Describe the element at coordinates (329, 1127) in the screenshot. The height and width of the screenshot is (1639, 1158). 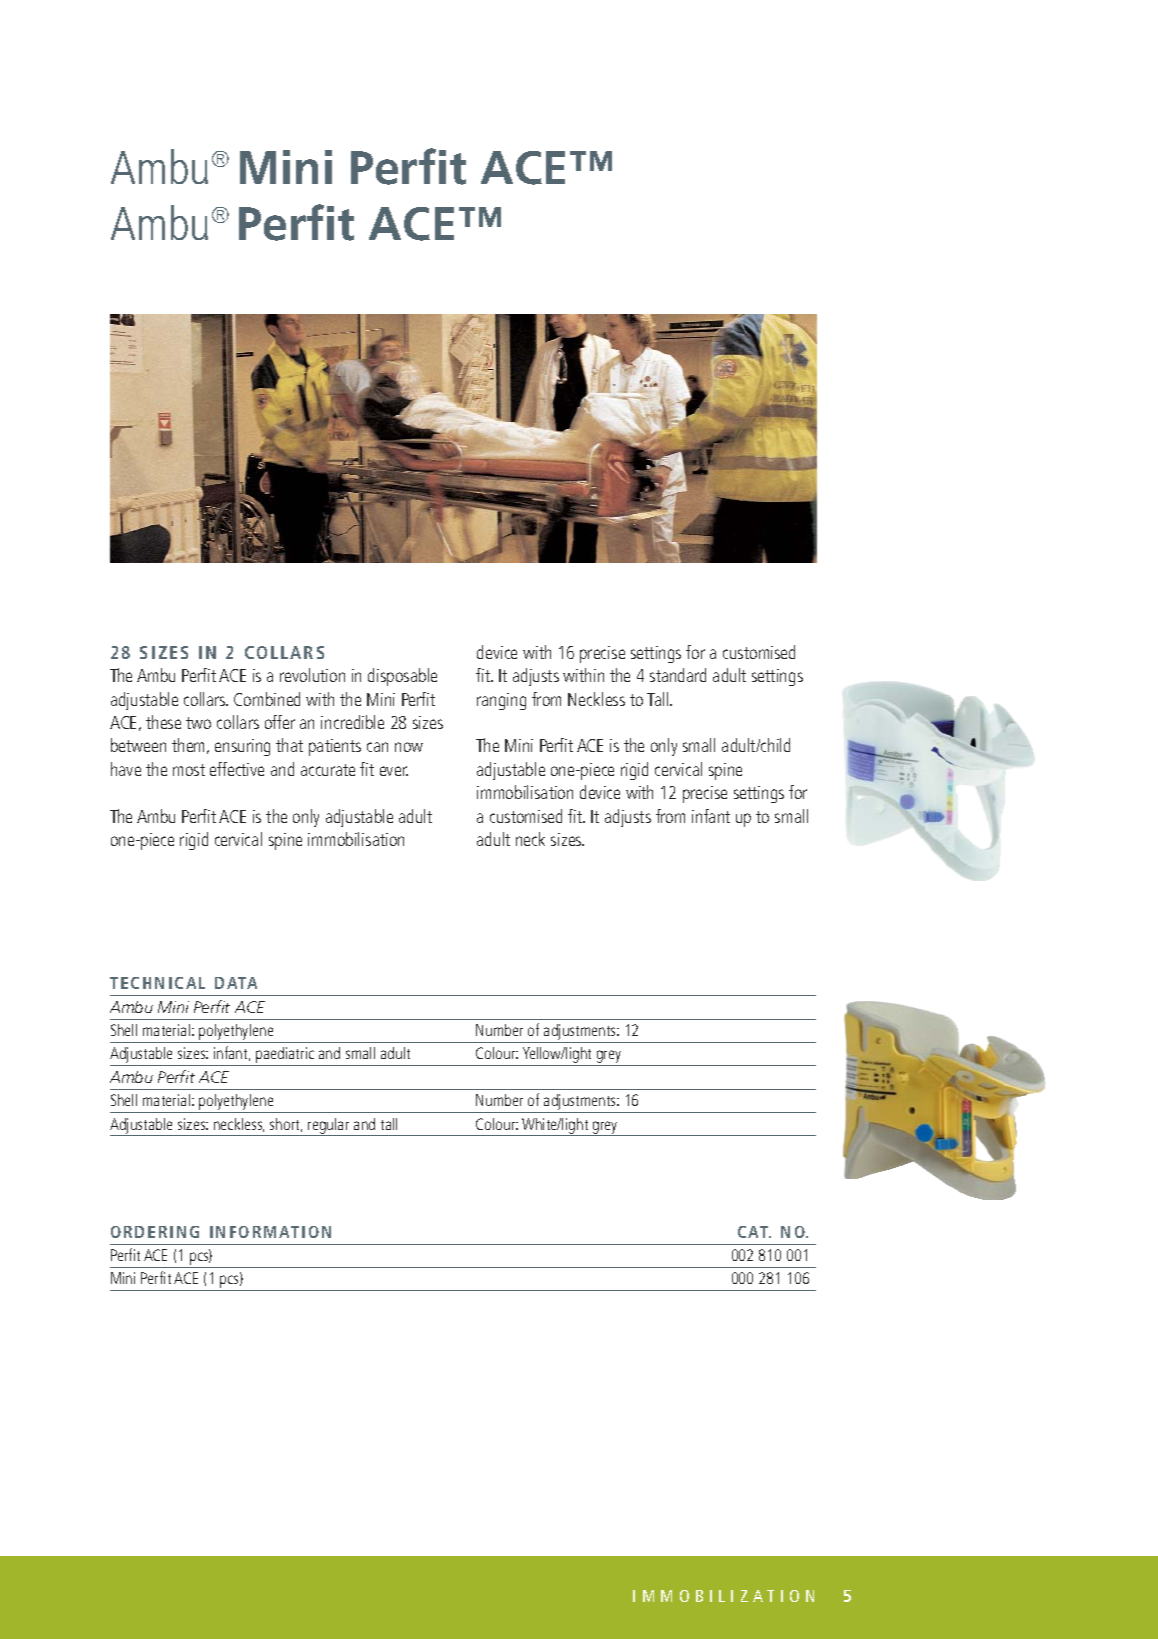
I see `regular` at that location.
